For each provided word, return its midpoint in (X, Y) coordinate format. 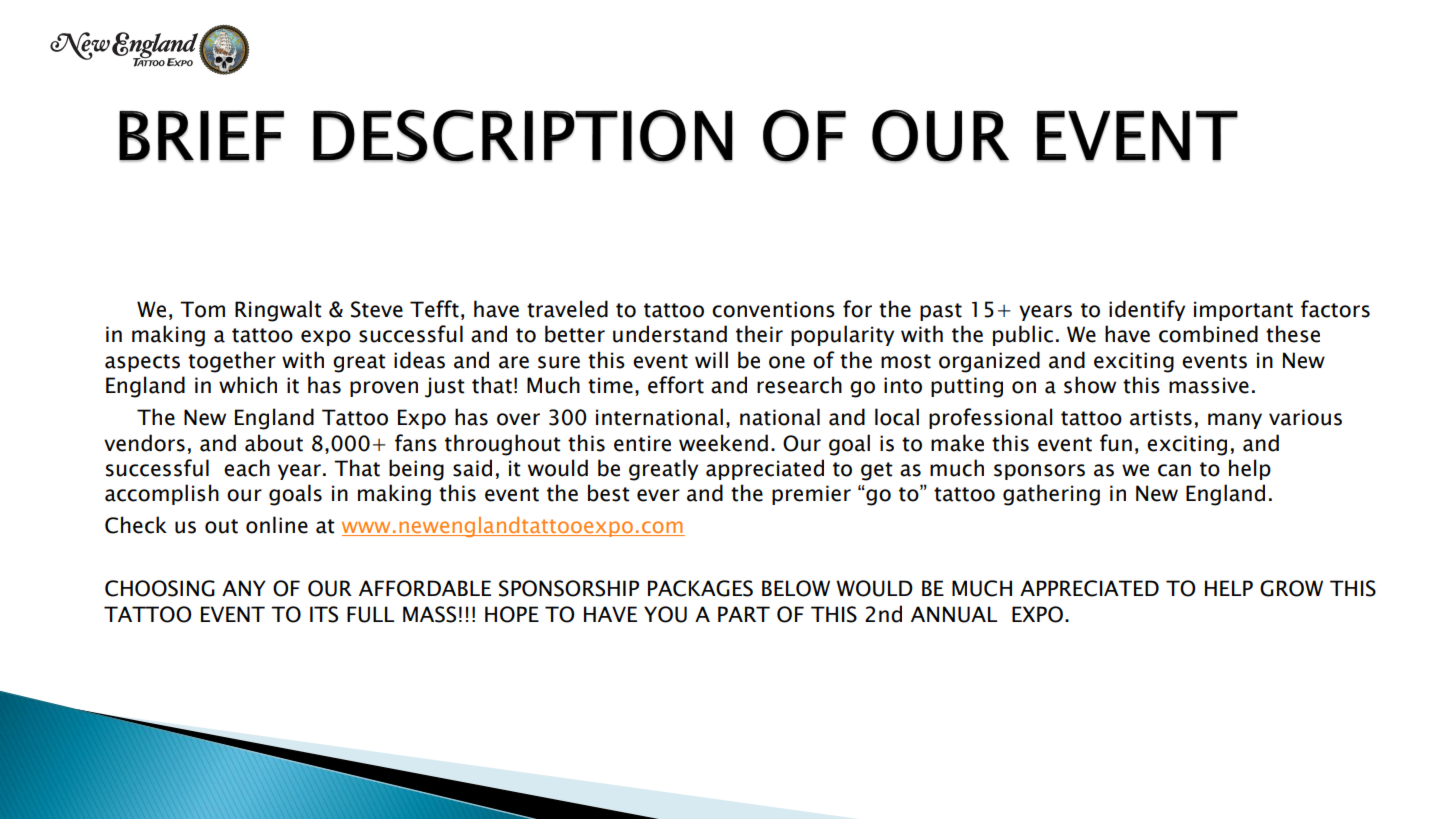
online (277, 525)
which (248, 385)
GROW (1291, 588)
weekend (723, 443)
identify (1147, 310)
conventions (773, 309)
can (1174, 470)
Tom (202, 309)
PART (744, 614)
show (1090, 385)
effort (676, 385)
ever (658, 495)
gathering (1051, 495)
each (247, 468)
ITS (324, 614)
